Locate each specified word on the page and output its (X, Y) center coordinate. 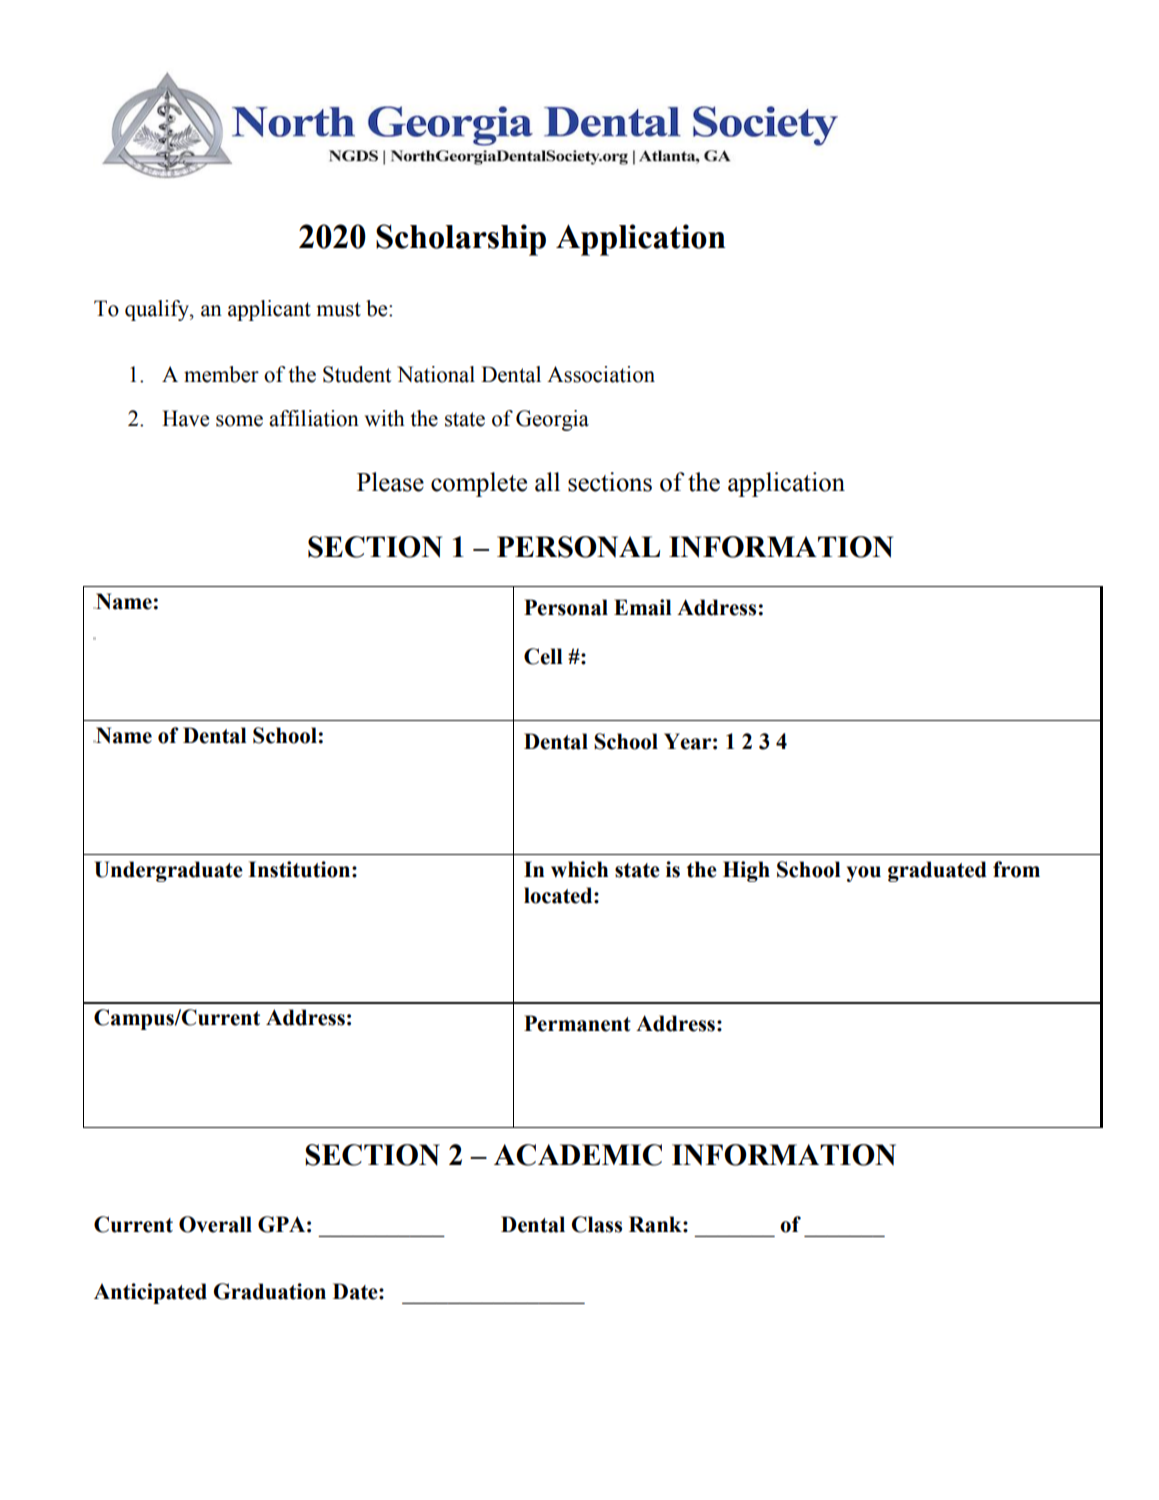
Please (390, 482)
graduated (937, 871)
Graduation (270, 1291)
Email (643, 607)
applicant (269, 310)
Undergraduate (168, 871)
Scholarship (461, 240)
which (579, 869)
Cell (543, 656)
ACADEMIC (578, 1155)
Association (601, 374)
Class (596, 1224)
